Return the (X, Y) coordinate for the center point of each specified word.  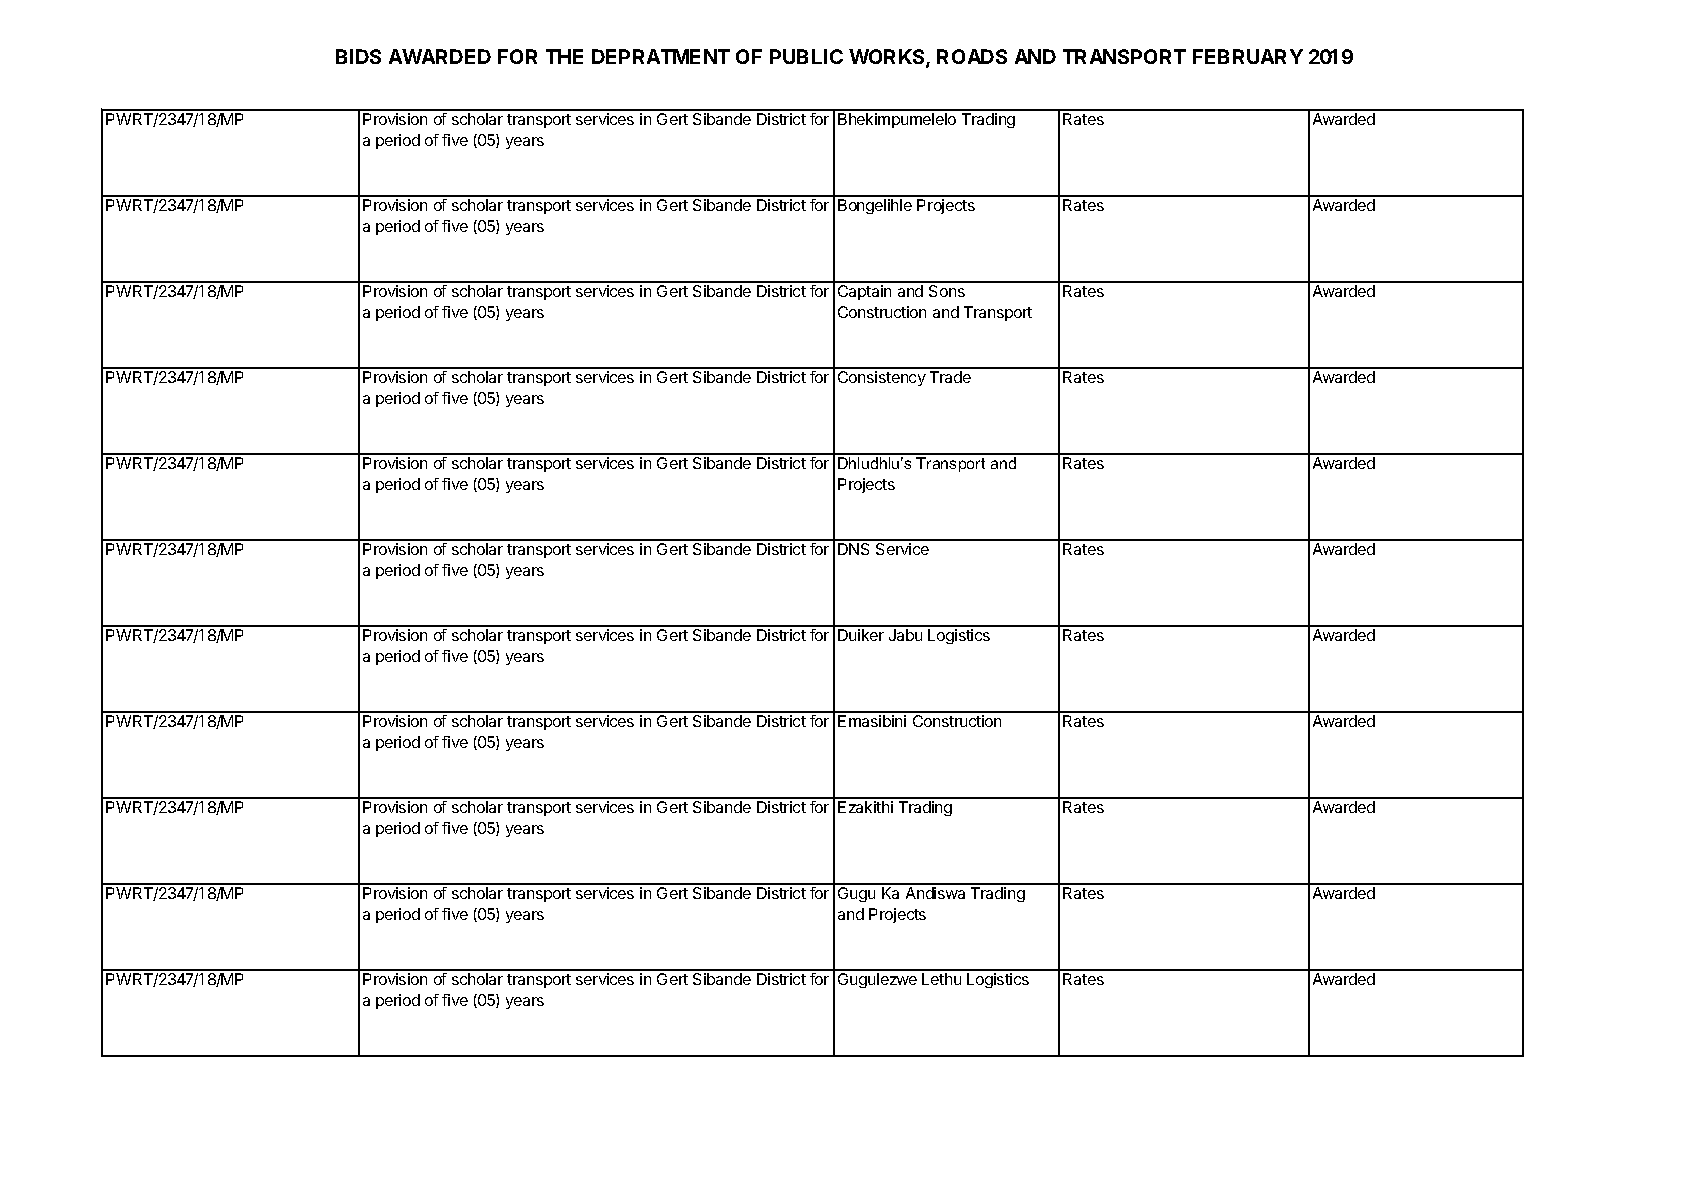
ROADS (972, 56)
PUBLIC (806, 56)
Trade (950, 377)
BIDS (358, 56)
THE (564, 56)
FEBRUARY (1248, 56)
